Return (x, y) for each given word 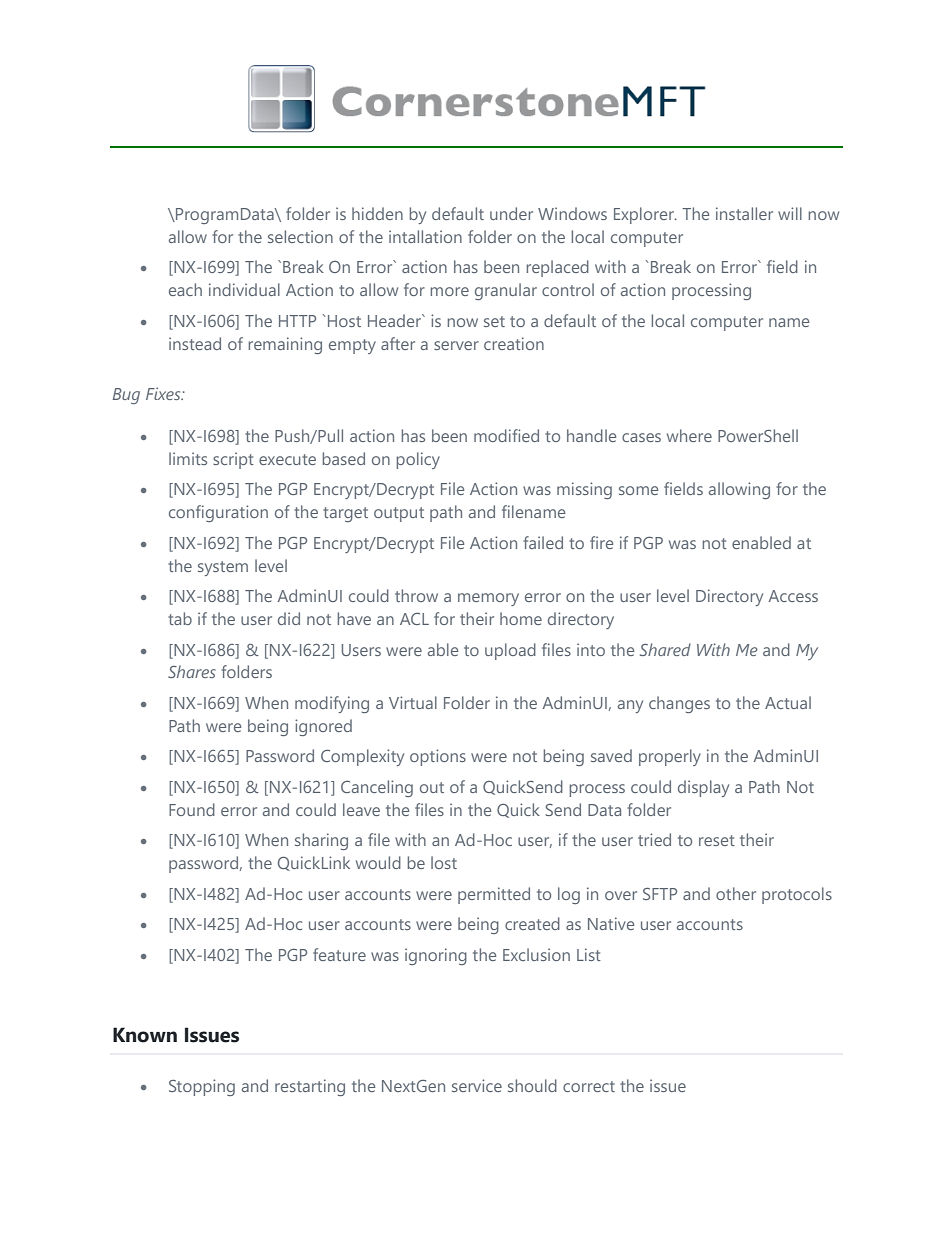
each (185, 289)
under (511, 213)
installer (744, 213)
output (399, 514)
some (638, 490)
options (438, 757)
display (703, 788)
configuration (218, 513)
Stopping (202, 1087)
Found (192, 809)
